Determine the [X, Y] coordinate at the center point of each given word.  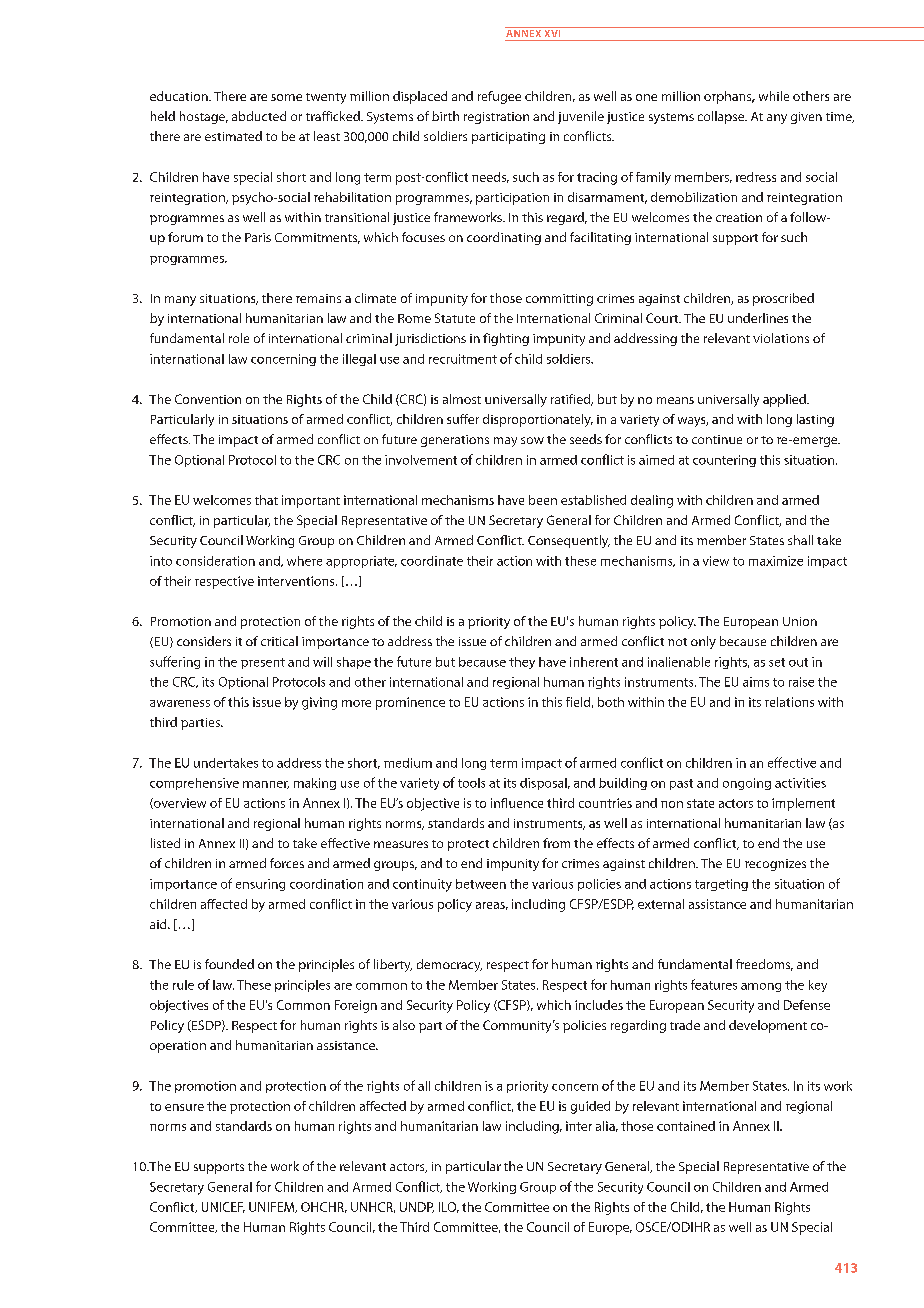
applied [785, 400]
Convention [208, 399]
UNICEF [223, 1207]
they [522, 663]
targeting [721, 885]
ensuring [260, 885]
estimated [233, 136]
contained [686, 1126]
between [481, 884]
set [777, 662]
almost [462, 399]
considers [204, 641]
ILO [449, 1207]
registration [496, 118]
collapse [722, 117]
